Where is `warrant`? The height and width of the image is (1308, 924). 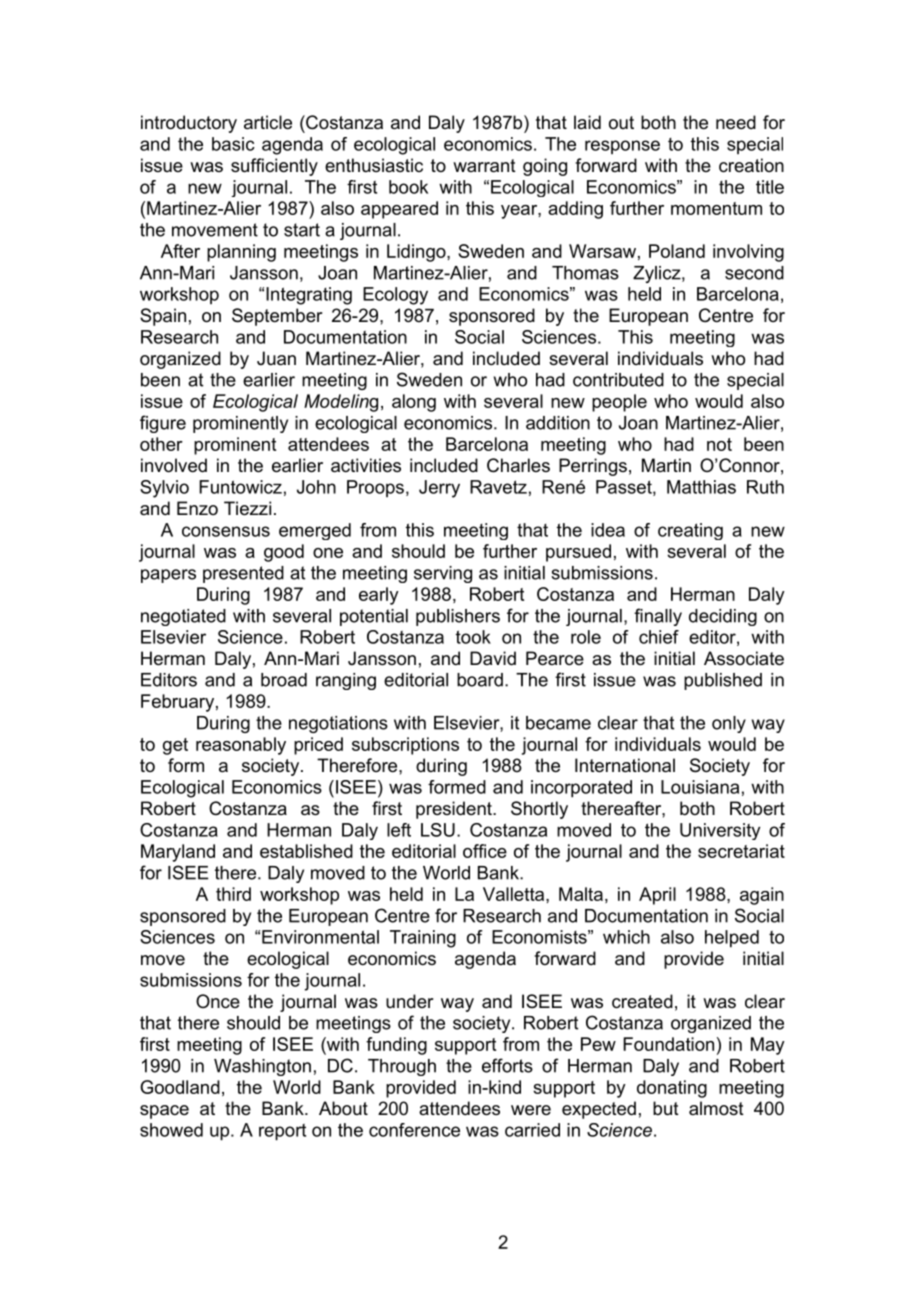 warrant is located at coordinates (484, 166).
